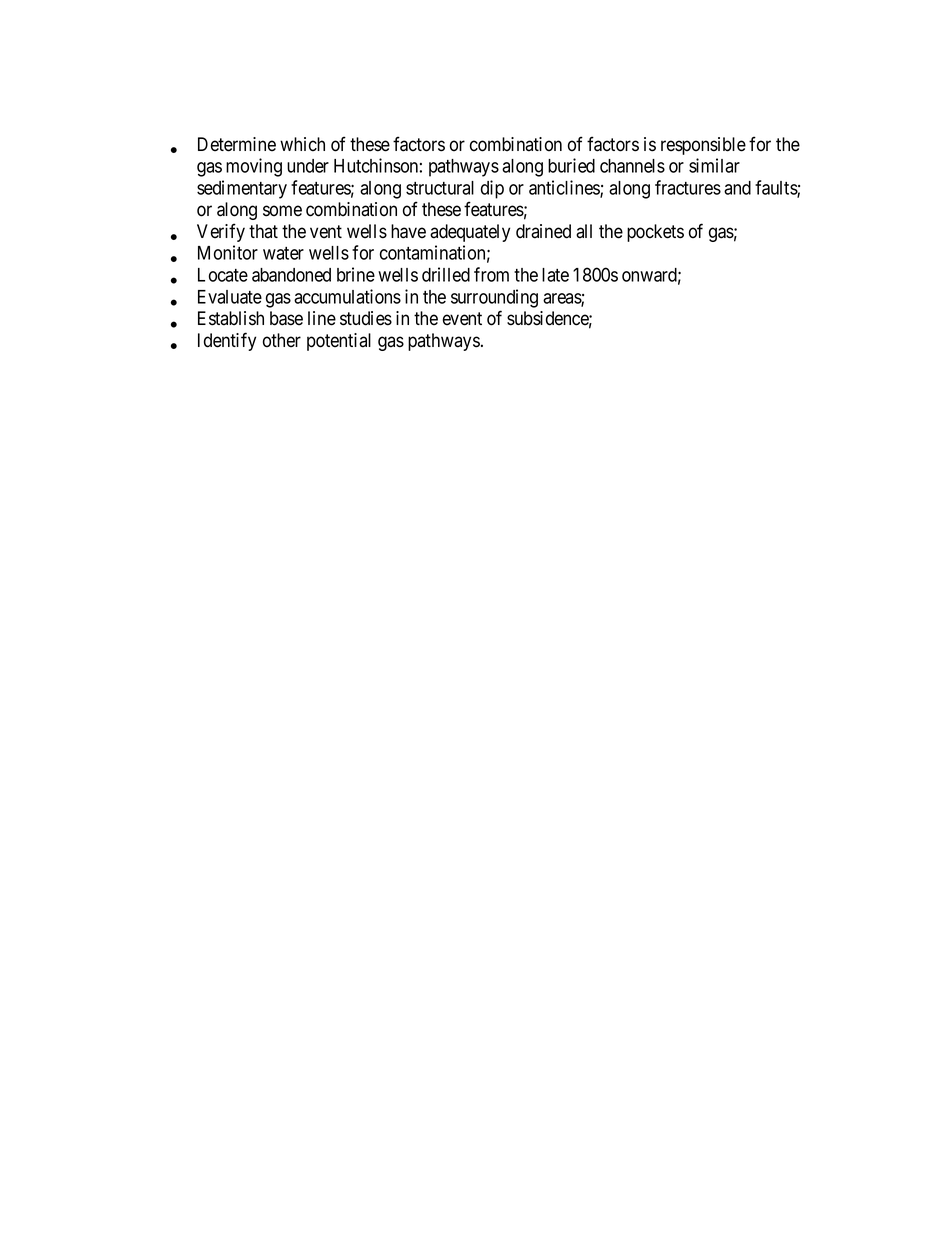 Image resolution: width=952 pixels, height=1233 pixels. I want to click on all, so click(584, 231).
